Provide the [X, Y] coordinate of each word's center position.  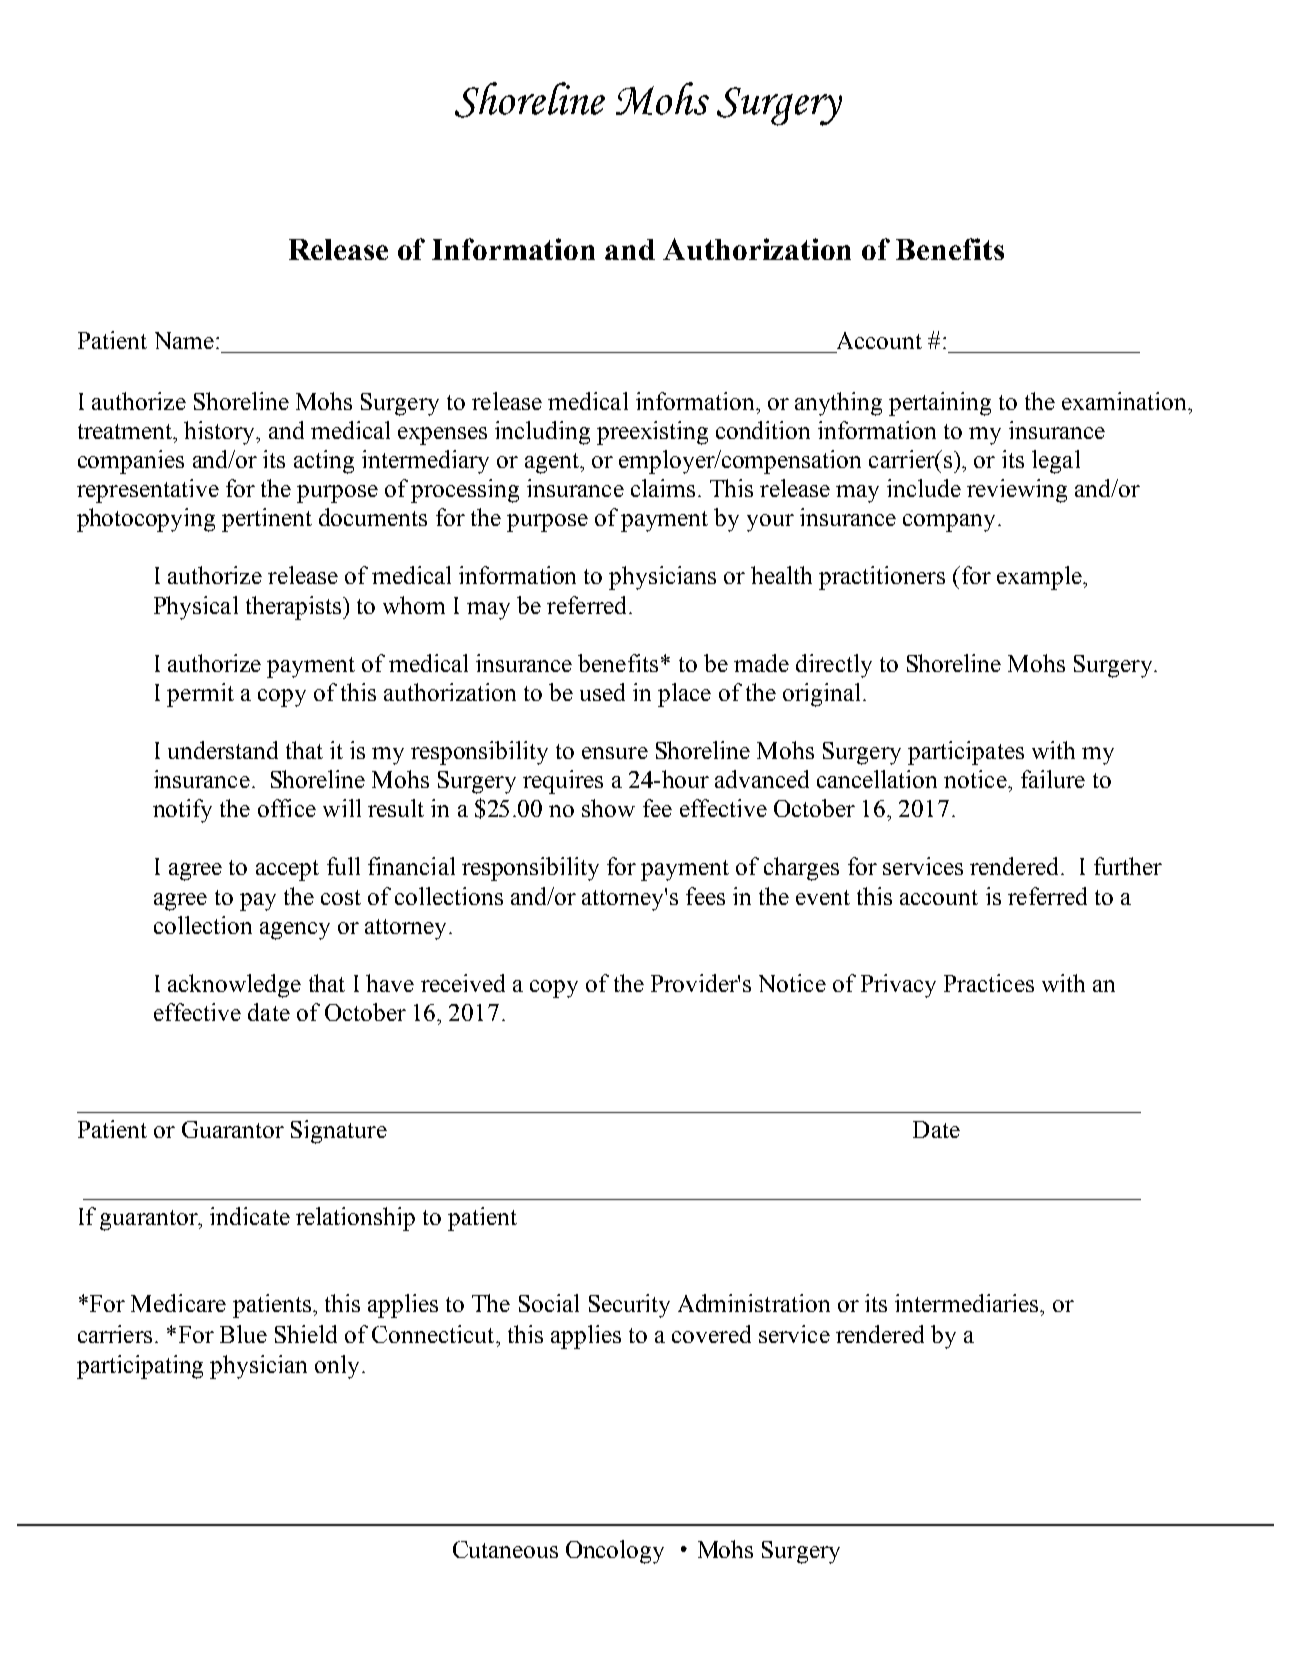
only [337, 1367]
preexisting [652, 433]
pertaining [940, 404]
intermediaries [968, 1303]
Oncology [615, 1552]
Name [184, 340]
